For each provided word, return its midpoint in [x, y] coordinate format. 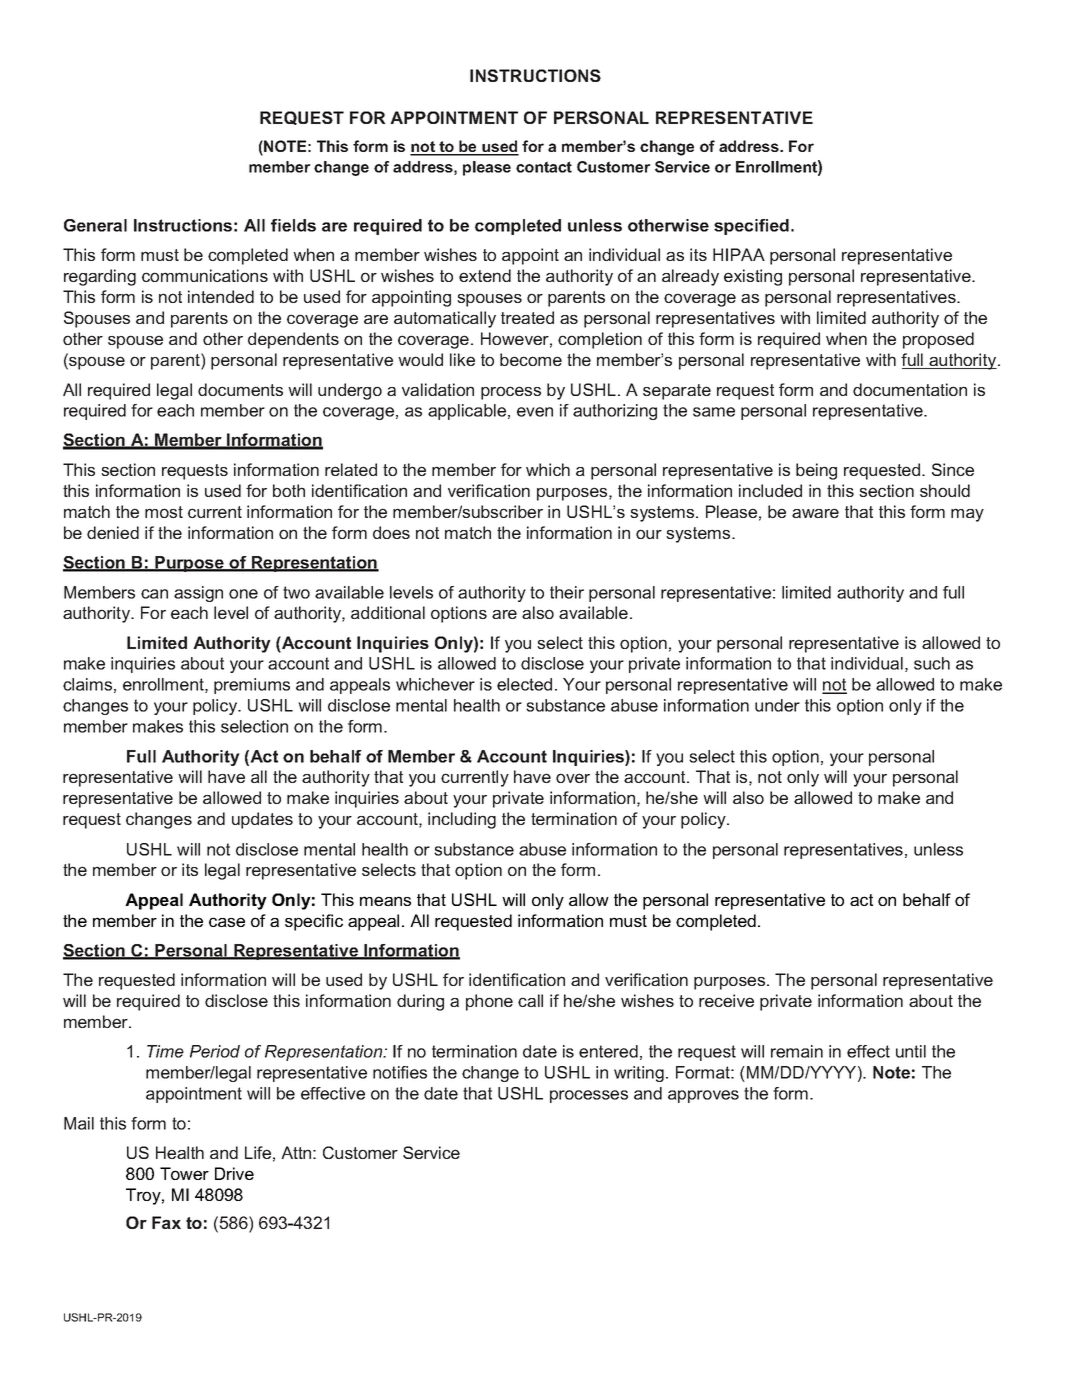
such [932, 663]
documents [240, 389]
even [535, 412]
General [95, 225]
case [227, 922]
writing [639, 1074]
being [816, 471]
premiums [252, 686]
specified [751, 227]
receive [726, 1000]
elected [524, 684]
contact [544, 167]
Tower [184, 1173]
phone [489, 1002]
